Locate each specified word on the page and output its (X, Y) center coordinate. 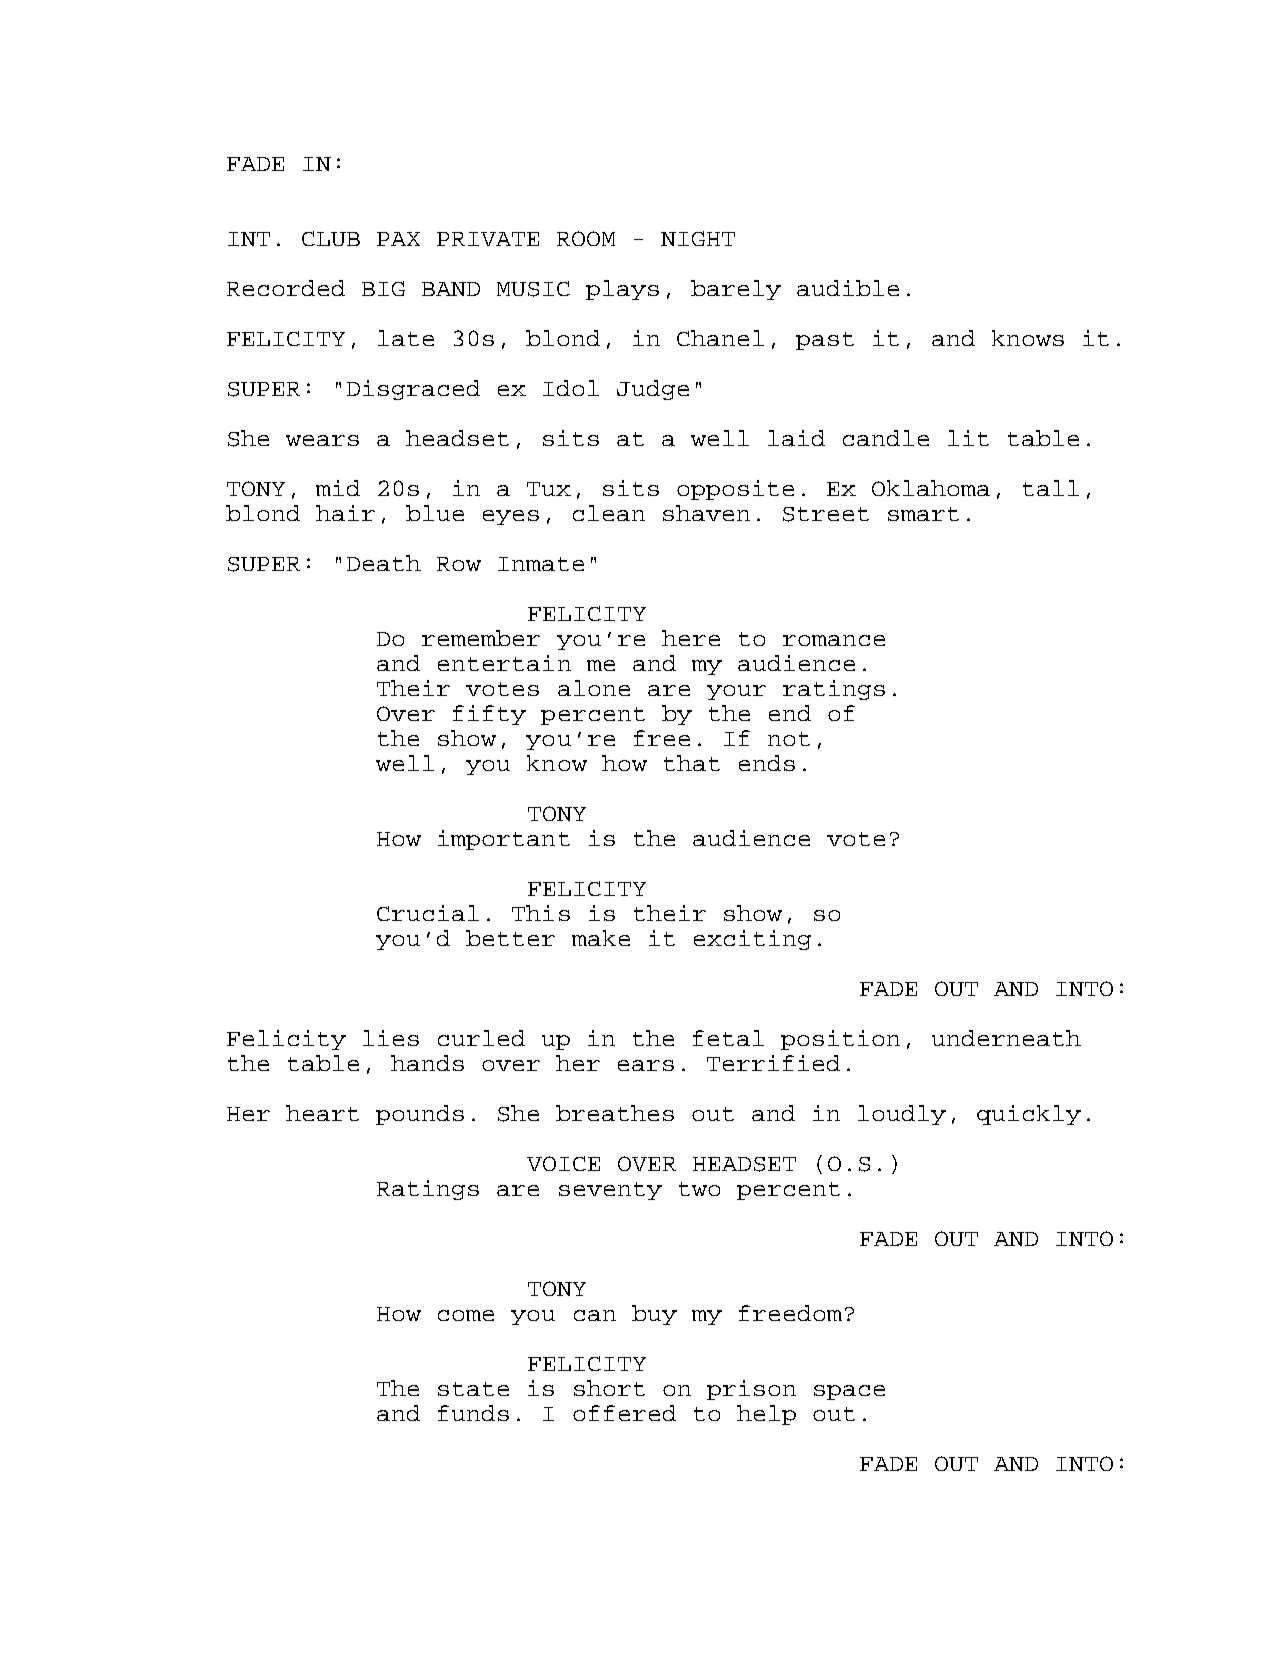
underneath (1006, 1038)
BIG (383, 288)
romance (834, 640)
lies (391, 1038)
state (473, 1389)
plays (622, 290)
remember (481, 638)
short (609, 1388)
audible (848, 288)
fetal (728, 1038)
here (691, 638)
